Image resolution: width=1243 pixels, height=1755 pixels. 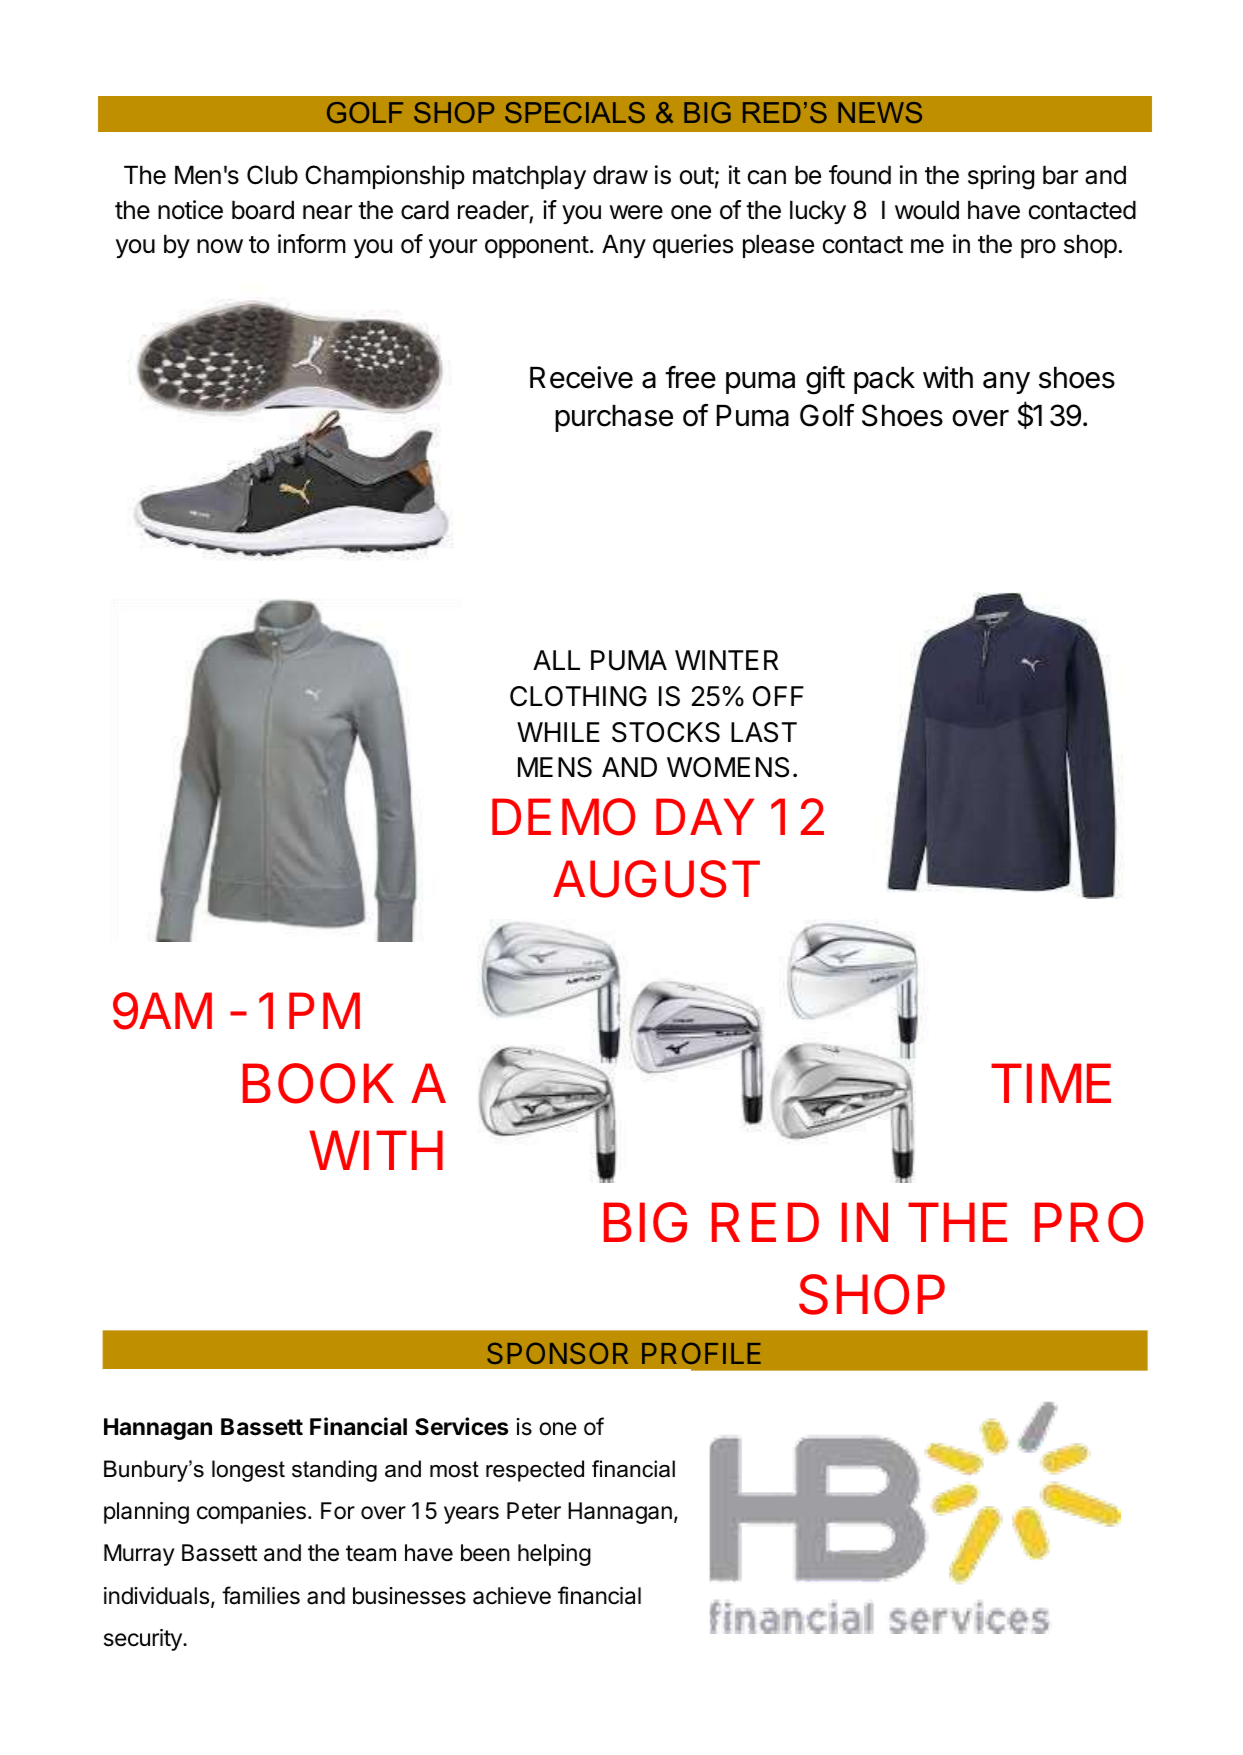 I want to click on draw, so click(x=620, y=175).
